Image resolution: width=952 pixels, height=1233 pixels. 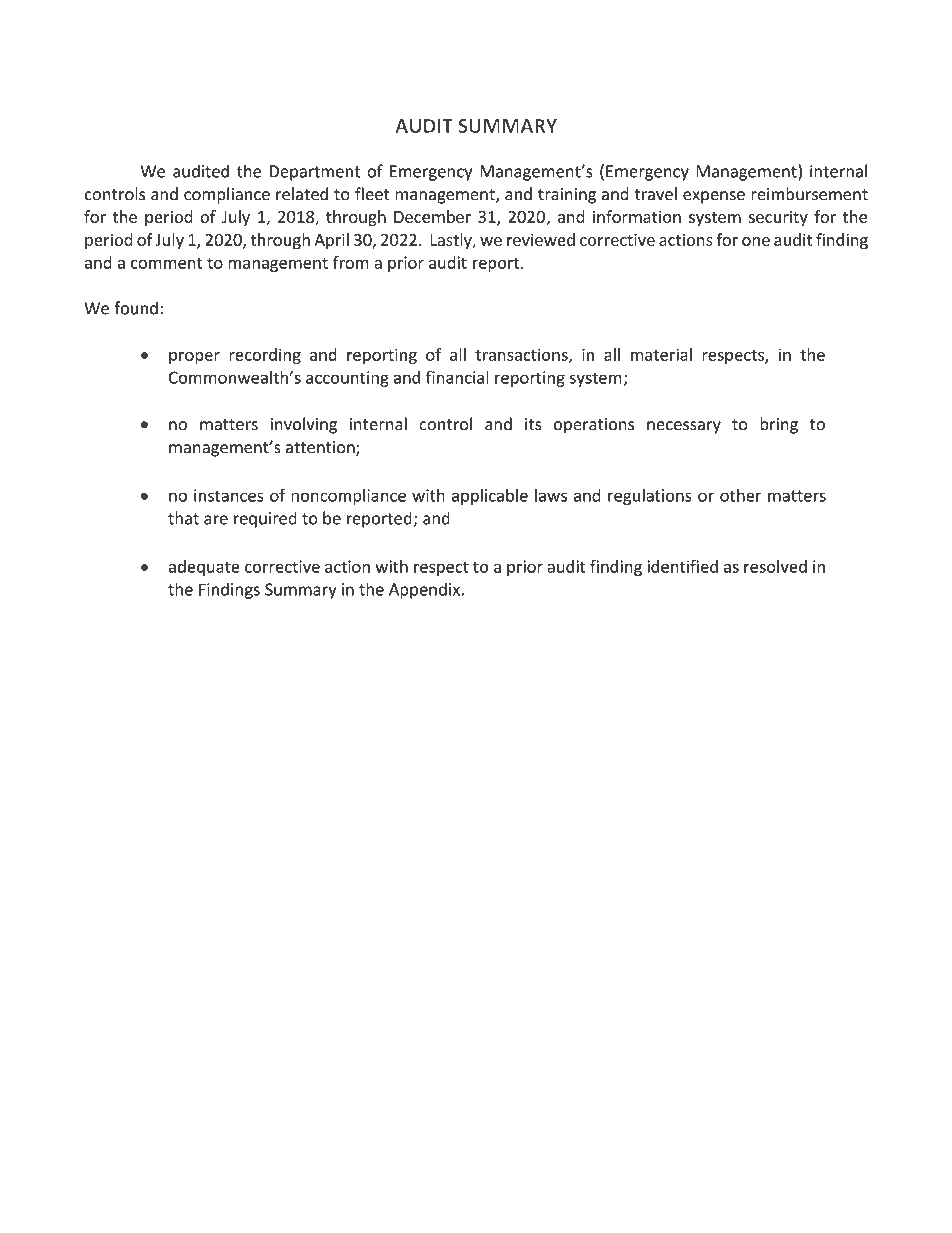 What do you see at coordinates (424, 590) in the image?
I see `Appendix` at bounding box center [424, 590].
